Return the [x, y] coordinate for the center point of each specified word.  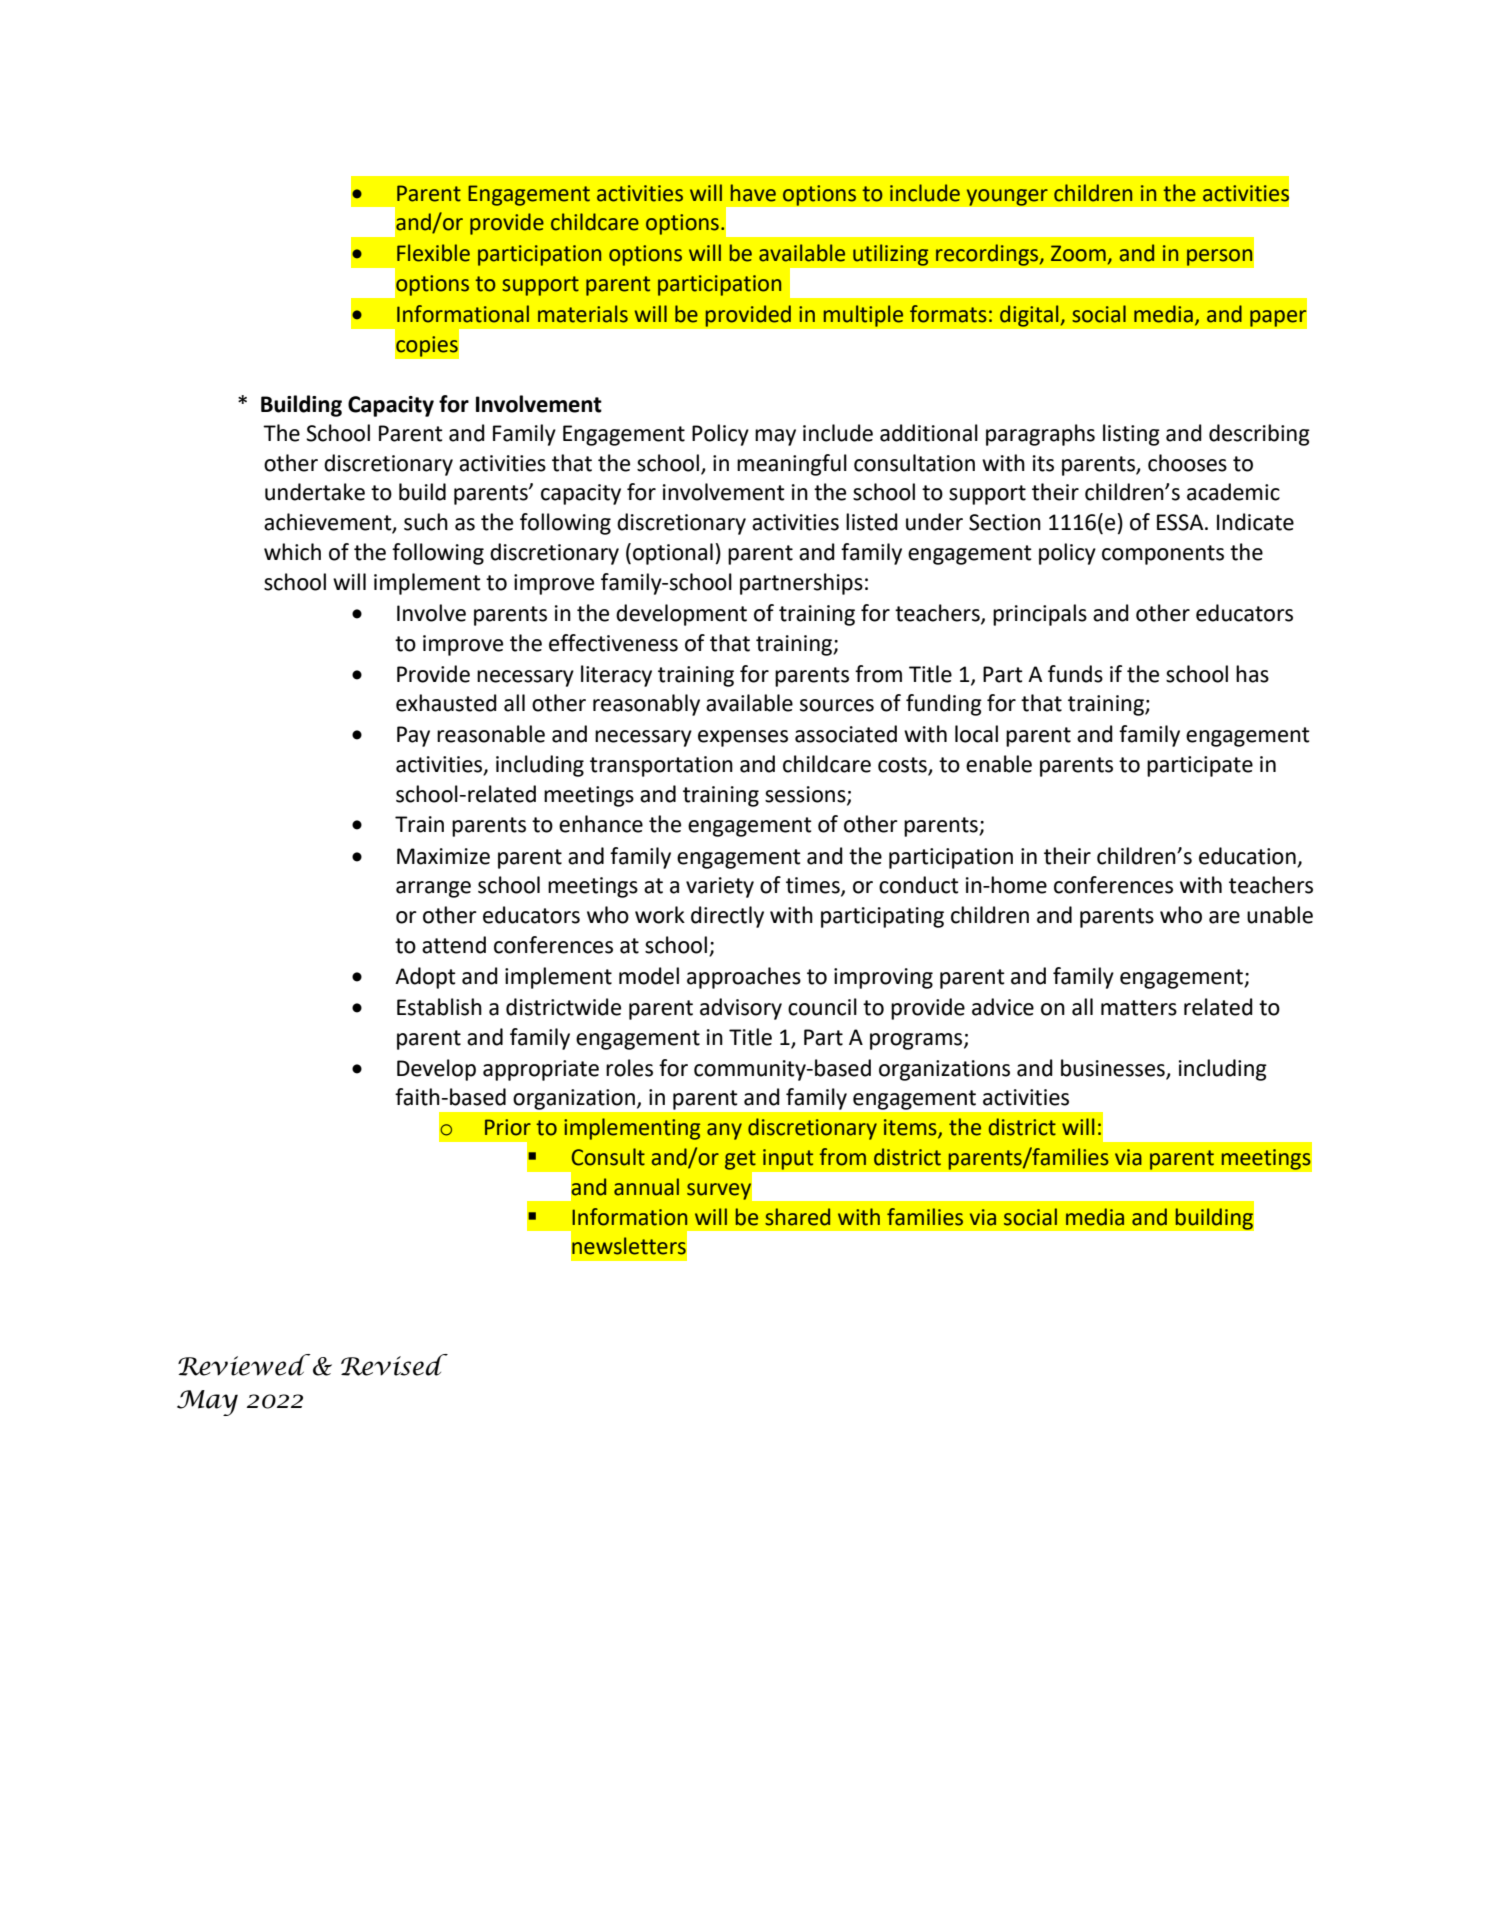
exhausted [446, 703]
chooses [1187, 463]
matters [1139, 1008]
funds [1075, 674]
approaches [744, 978]
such [426, 522]
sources [837, 705]
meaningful [792, 465]
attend [454, 945]
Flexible [433, 253]
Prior [508, 1127]
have [753, 193]
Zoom [1078, 253]
